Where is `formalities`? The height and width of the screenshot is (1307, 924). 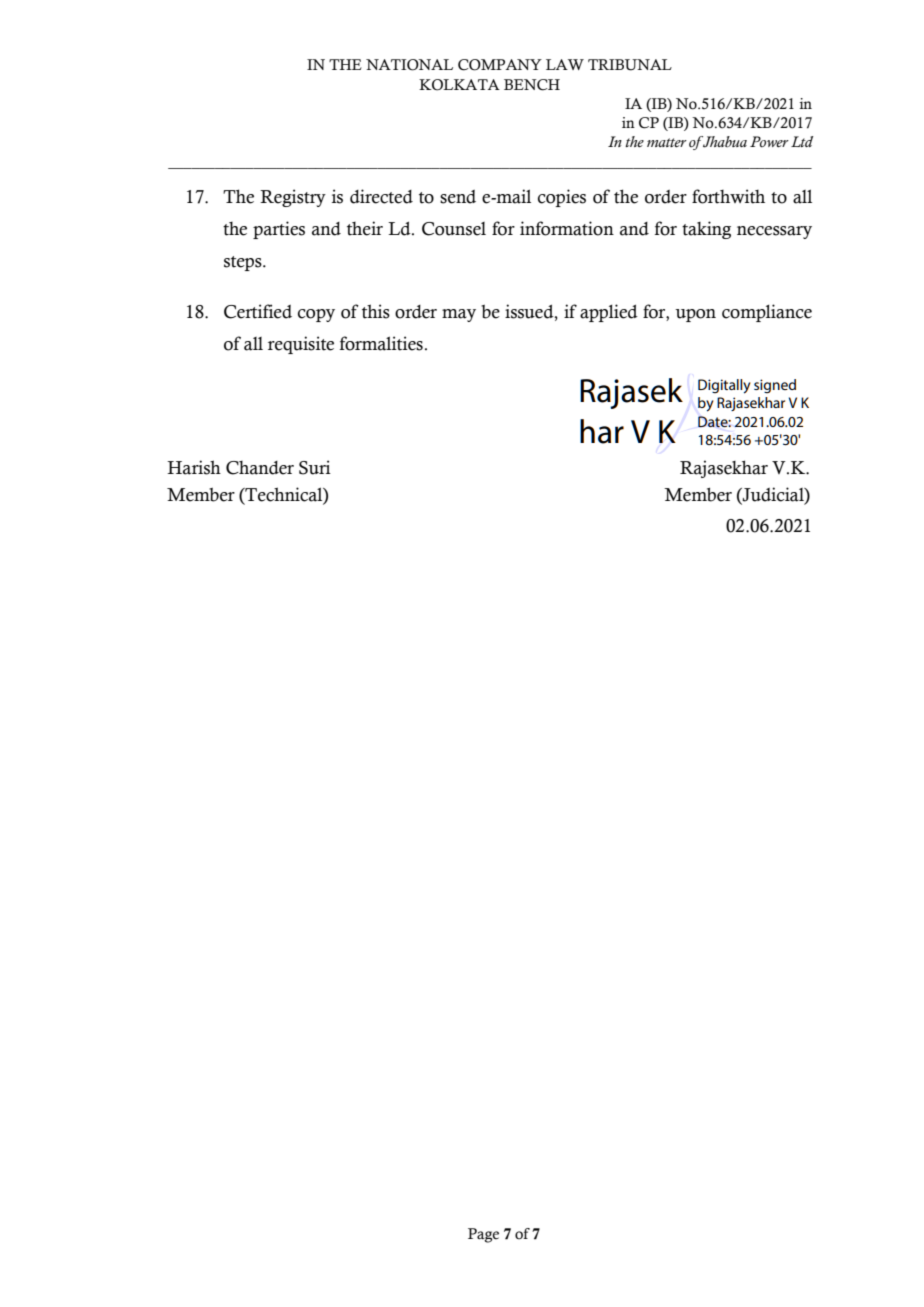 formalities is located at coordinates (381, 343).
